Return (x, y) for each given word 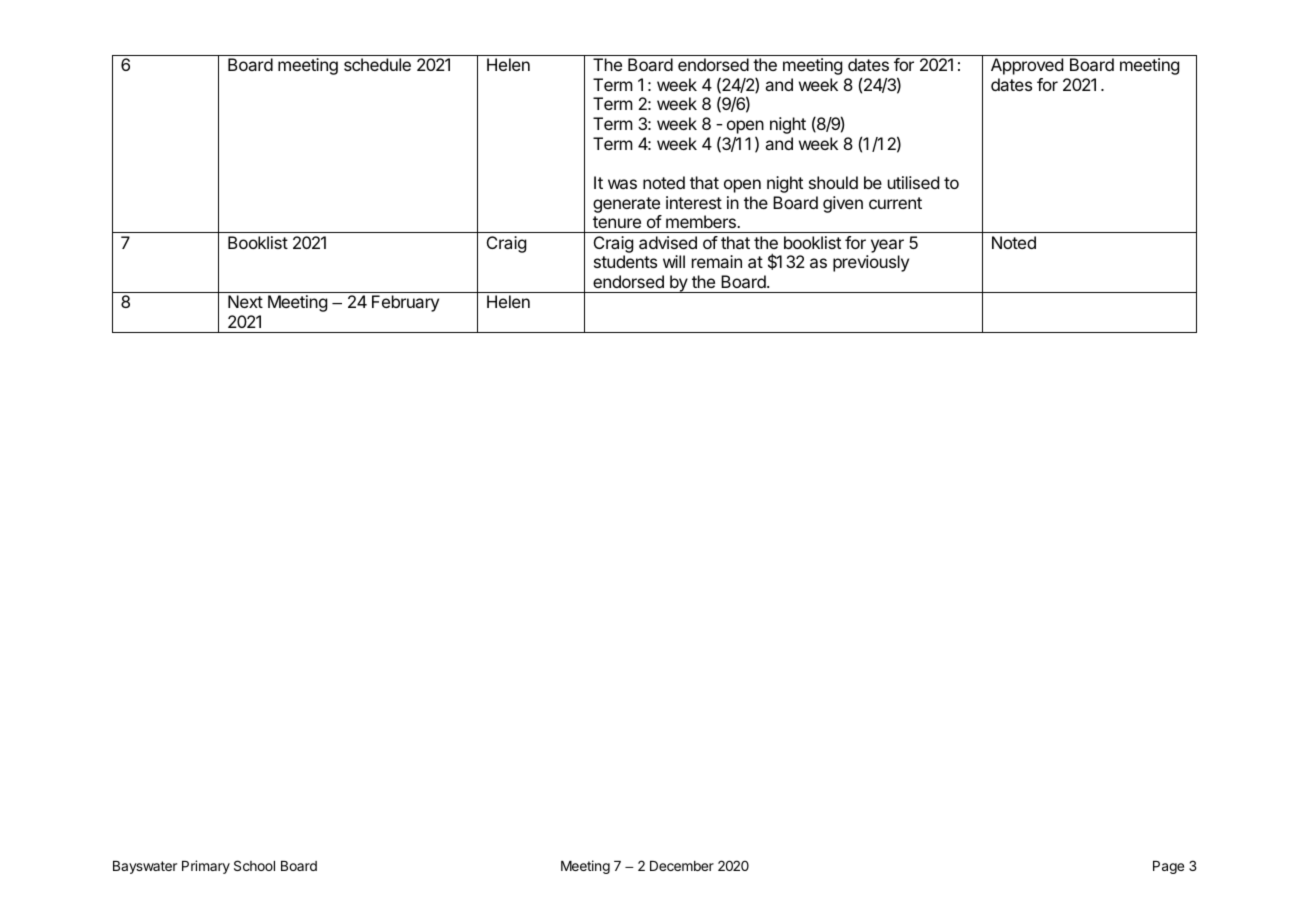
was (622, 184)
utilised (913, 182)
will (674, 261)
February (405, 303)
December (682, 866)
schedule (377, 64)
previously (871, 263)
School (254, 865)
